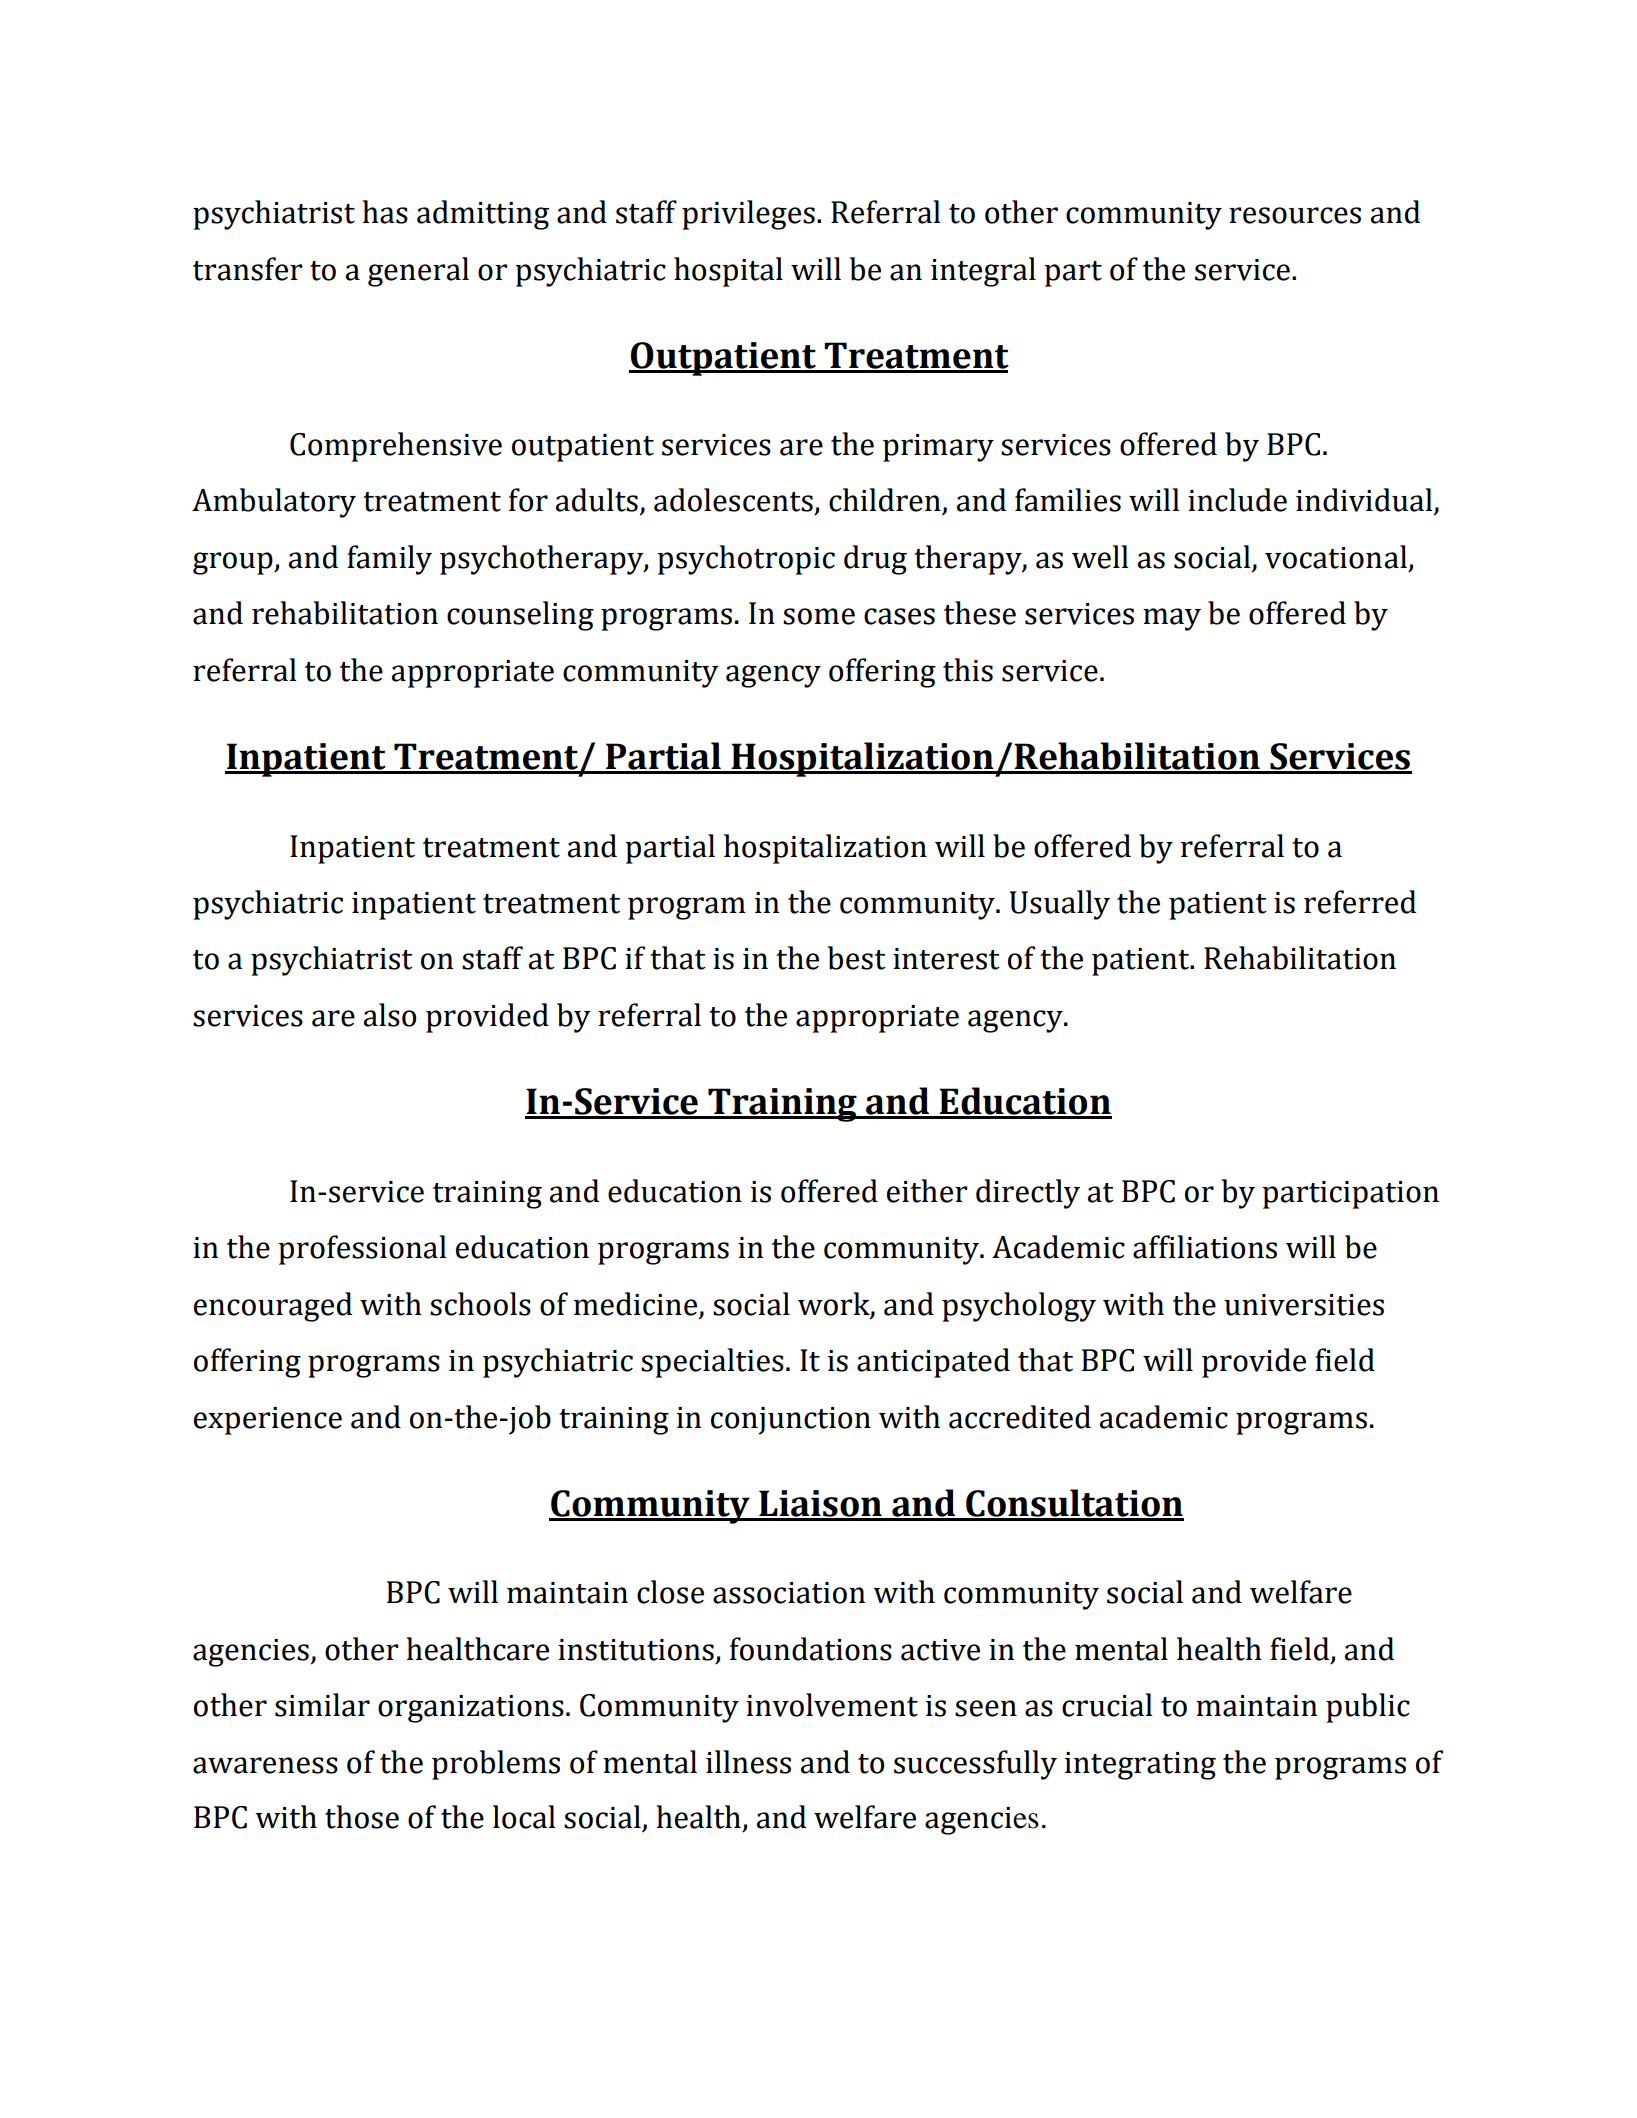  Describe the element at coordinates (1205, 1247) in the page. I see `affiliations` at that location.
